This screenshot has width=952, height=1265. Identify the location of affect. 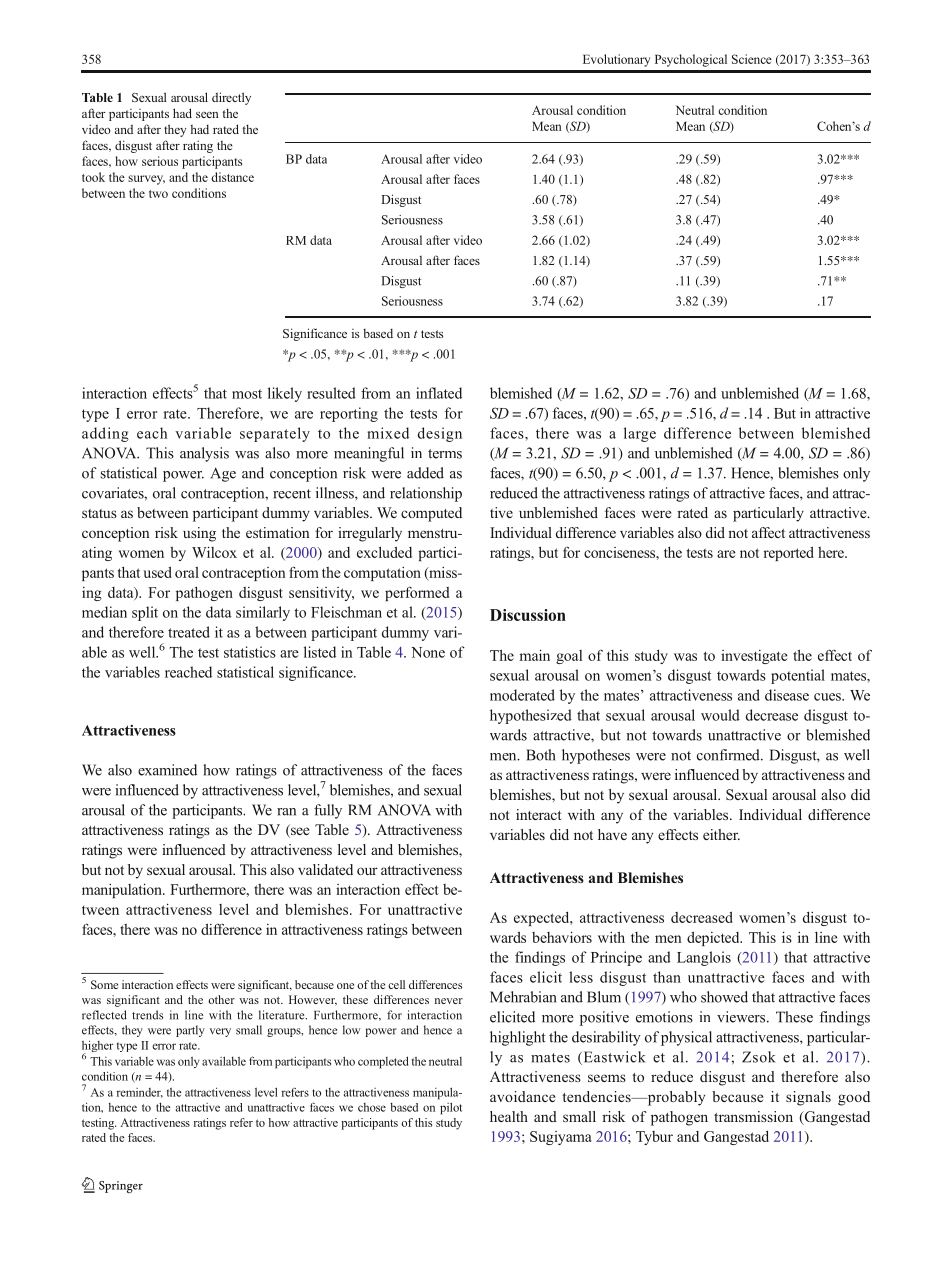
(768, 532).
